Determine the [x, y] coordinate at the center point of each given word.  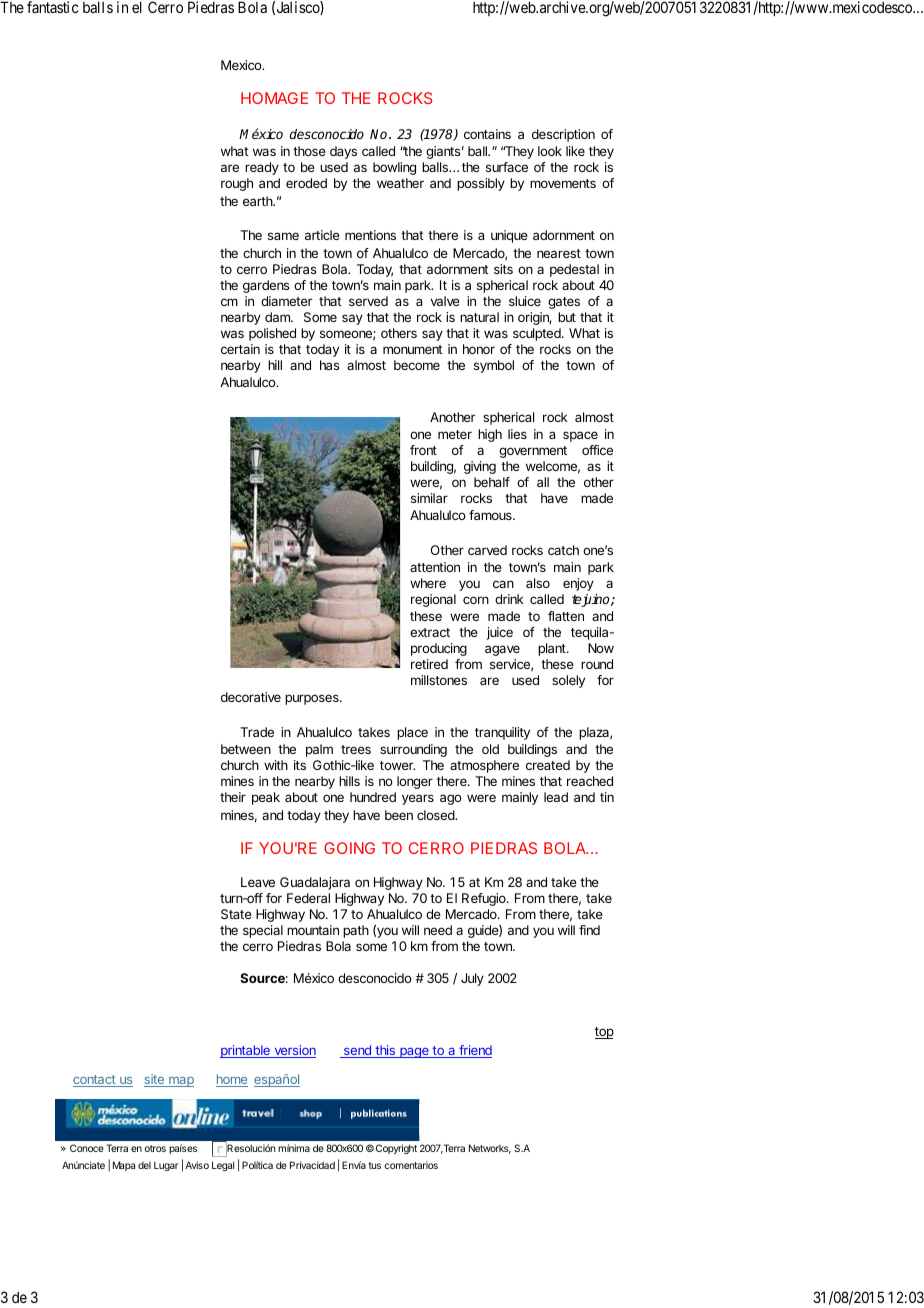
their [233, 797]
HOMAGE [274, 98]
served [368, 301]
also [538, 583]
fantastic [53, 7]
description [563, 135]
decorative [251, 697]
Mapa [124, 1166]
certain [240, 349]
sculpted [538, 334]
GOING [349, 848]
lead [556, 797]
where [428, 583]
